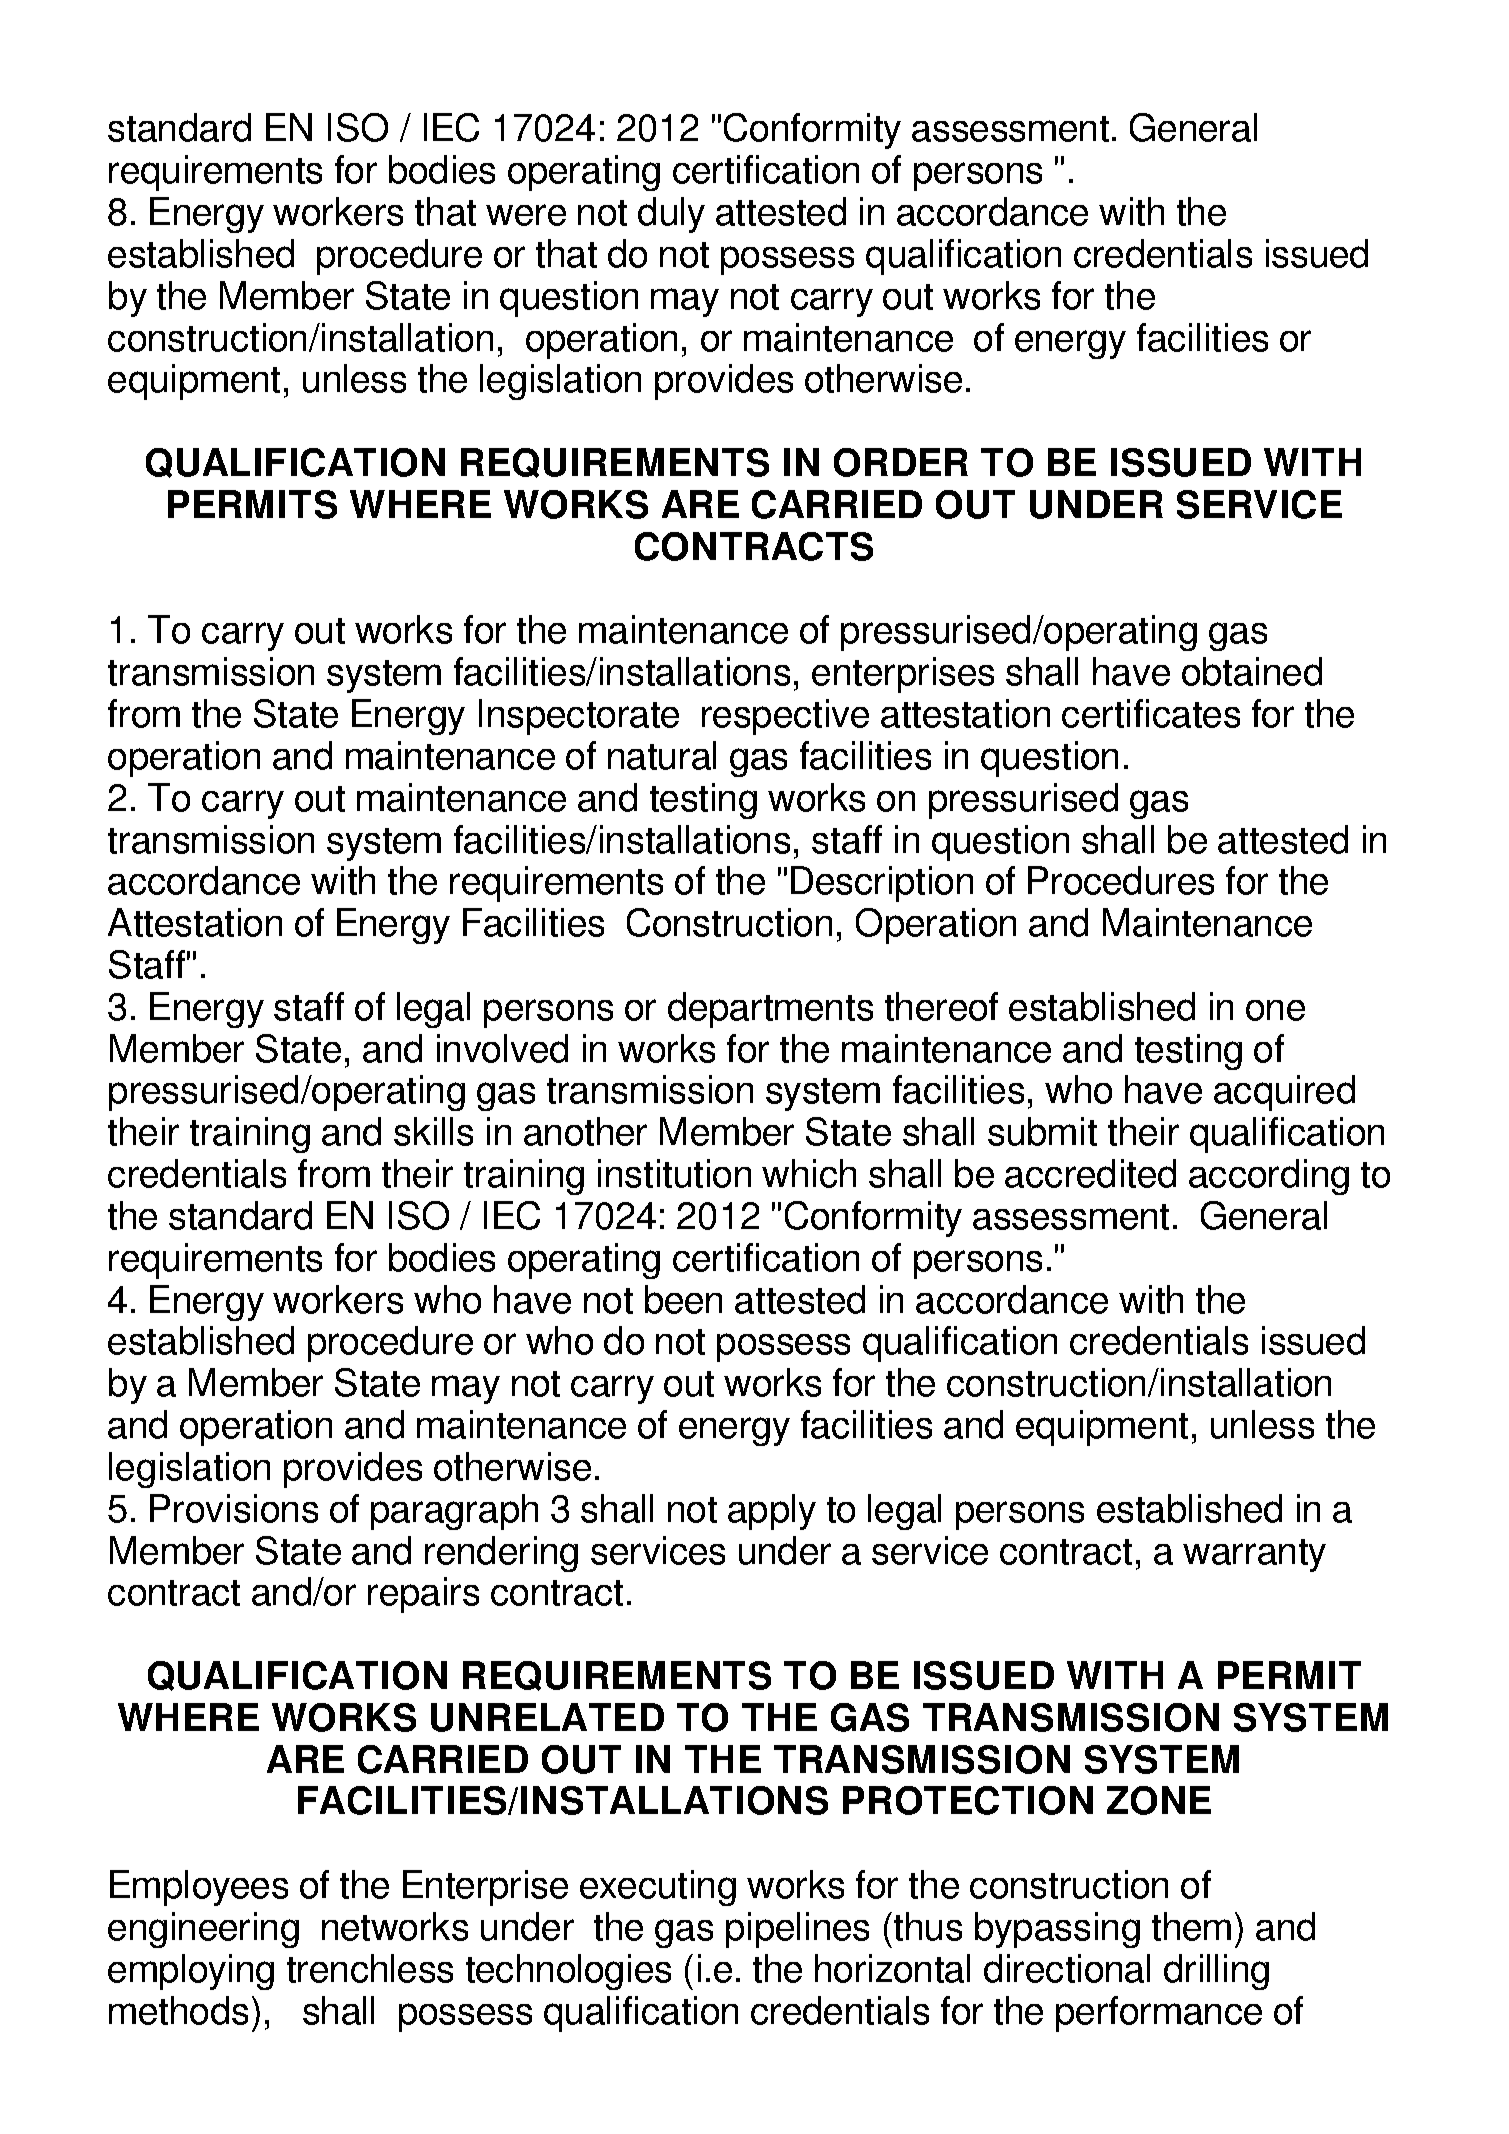 Image resolution: width=1509 pixels, height=2134 pixels. Describe the element at coordinates (526, 215) in the page. I see `were` at that location.
